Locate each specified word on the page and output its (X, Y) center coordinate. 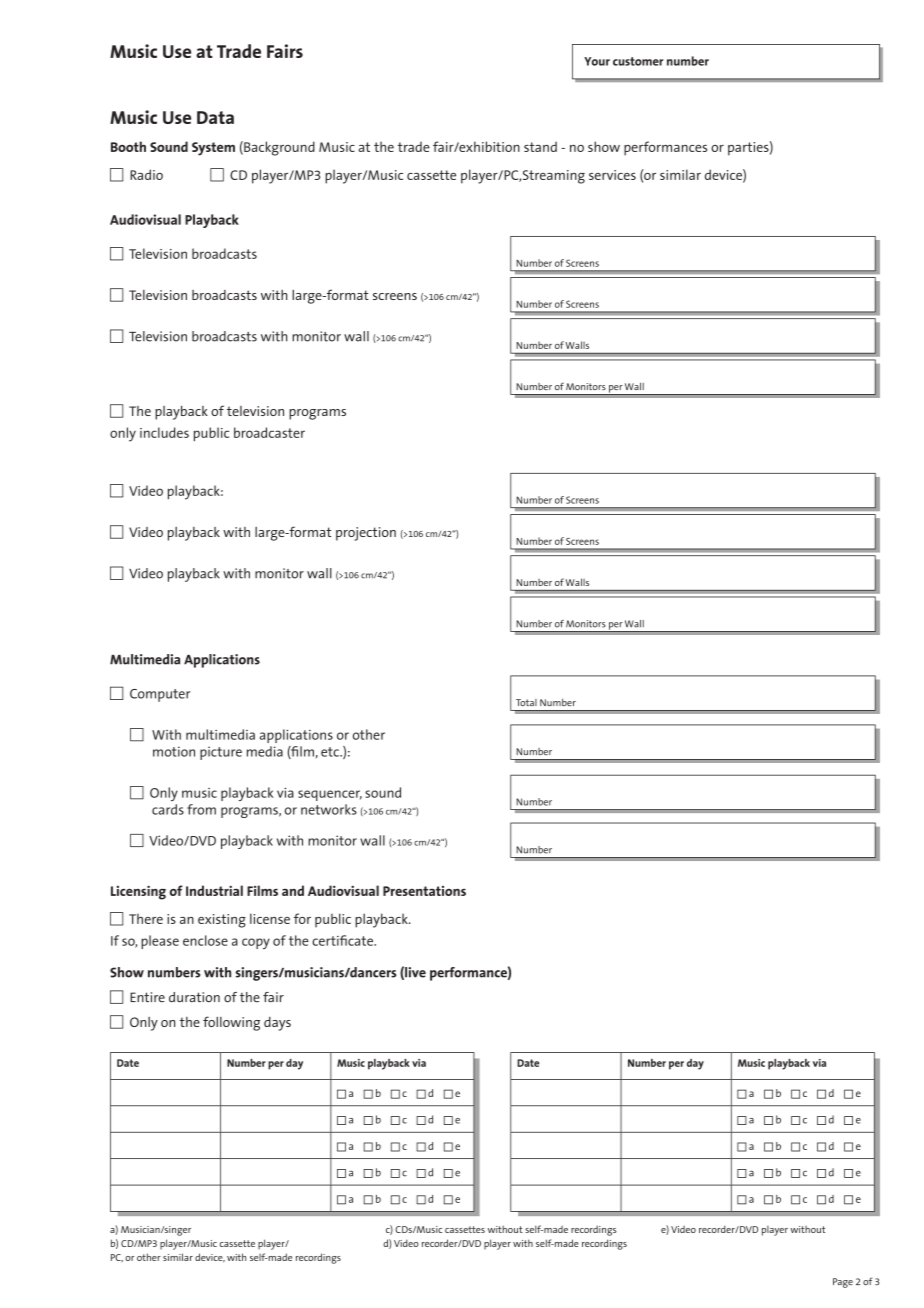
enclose (205, 940)
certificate (343, 940)
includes (164, 432)
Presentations (424, 891)
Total (526, 702)
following (231, 1023)
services (612, 175)
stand (540, 146)
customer (638, 61)
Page (843, 1283)
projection (366, 534)
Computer (160, 695)
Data (215, 117)
